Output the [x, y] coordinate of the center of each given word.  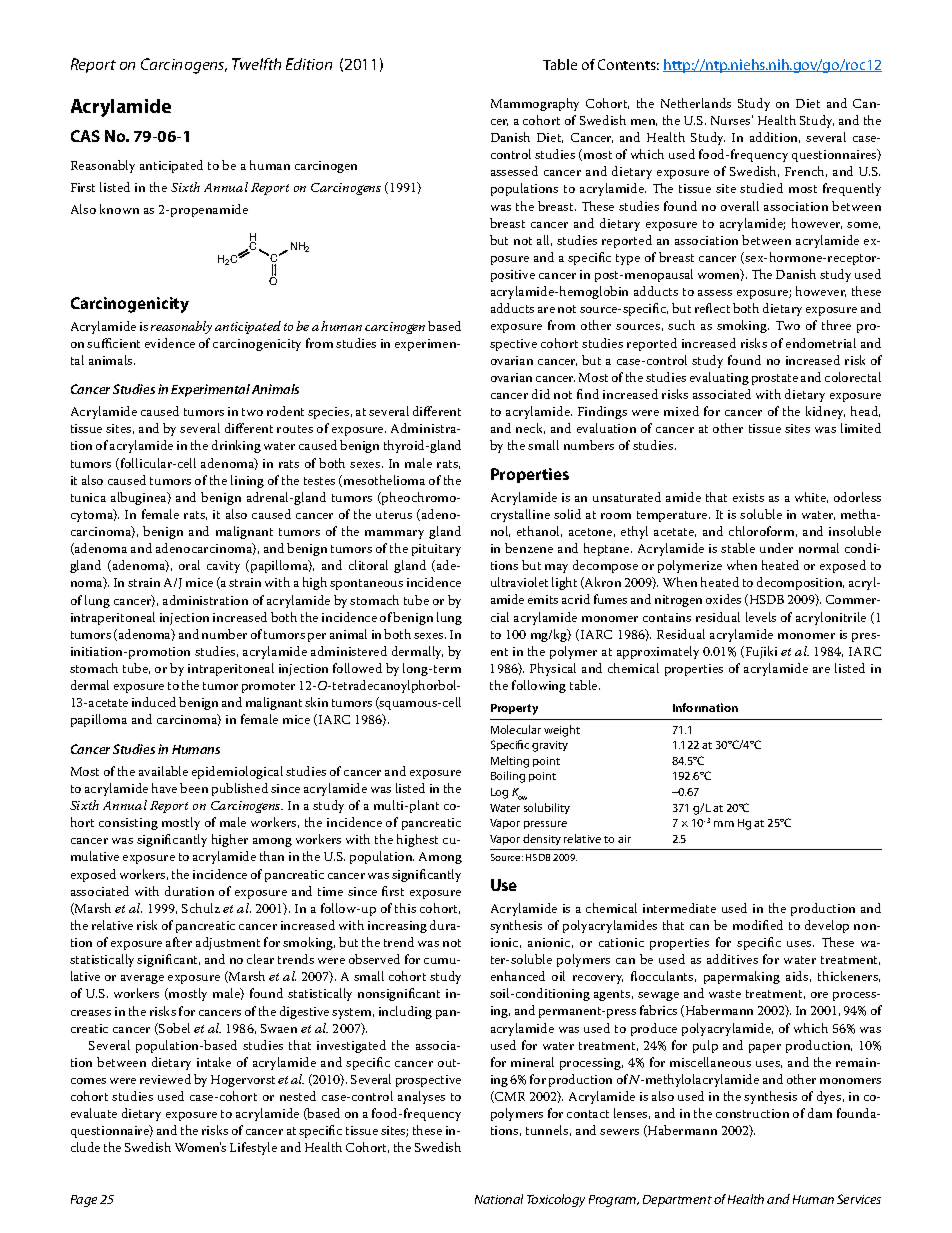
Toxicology [556, 1200]
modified [758, 925]
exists [748, 497]
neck [530, 428]
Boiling [508, 777]
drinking [236, 446]
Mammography [535, 104]
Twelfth [256, 64]
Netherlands [696, 103]
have [164, 788]
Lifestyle [253, 1148]
